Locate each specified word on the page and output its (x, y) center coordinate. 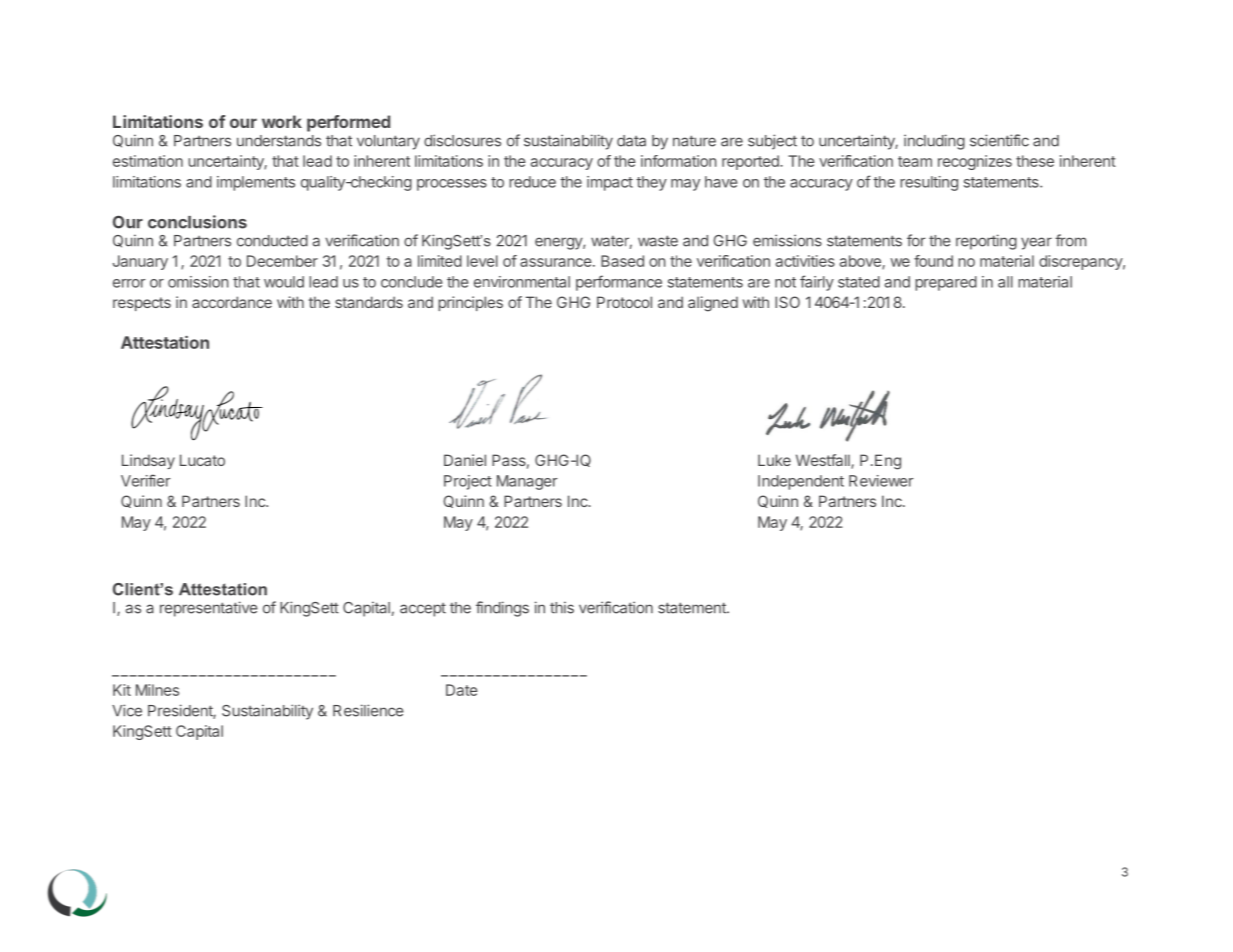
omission (198, 282)
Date (462, 690)
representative (209, 609)
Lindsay (148, 461)
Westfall (824, 461)
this (562, 607)
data (631, 141)
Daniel (465, 460)
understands (279, 141)
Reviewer (881, 481)
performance (619, 283)
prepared (946, 283)
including (934, 142)
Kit (122, 690)
